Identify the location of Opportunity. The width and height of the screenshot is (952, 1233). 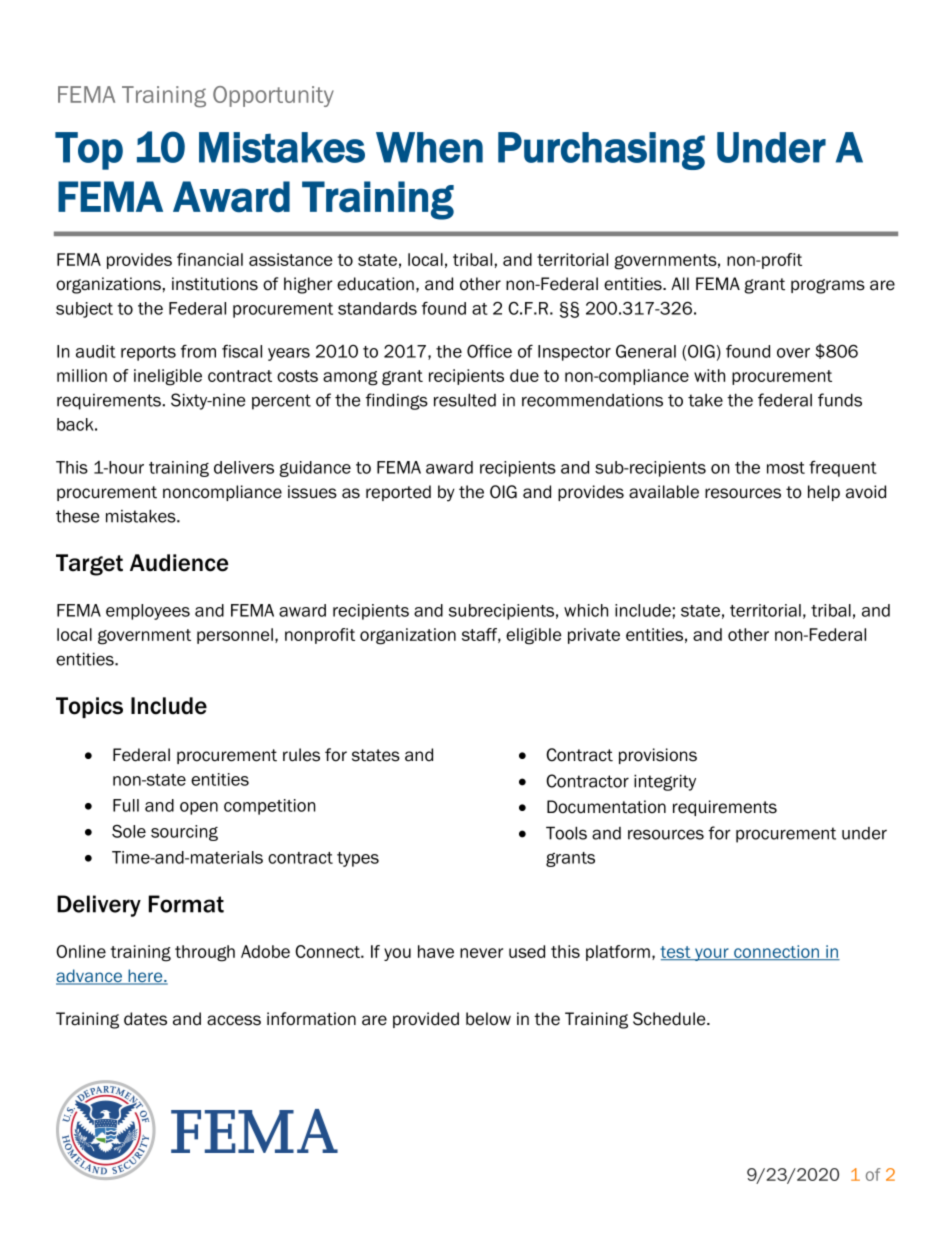
(273, 96).
